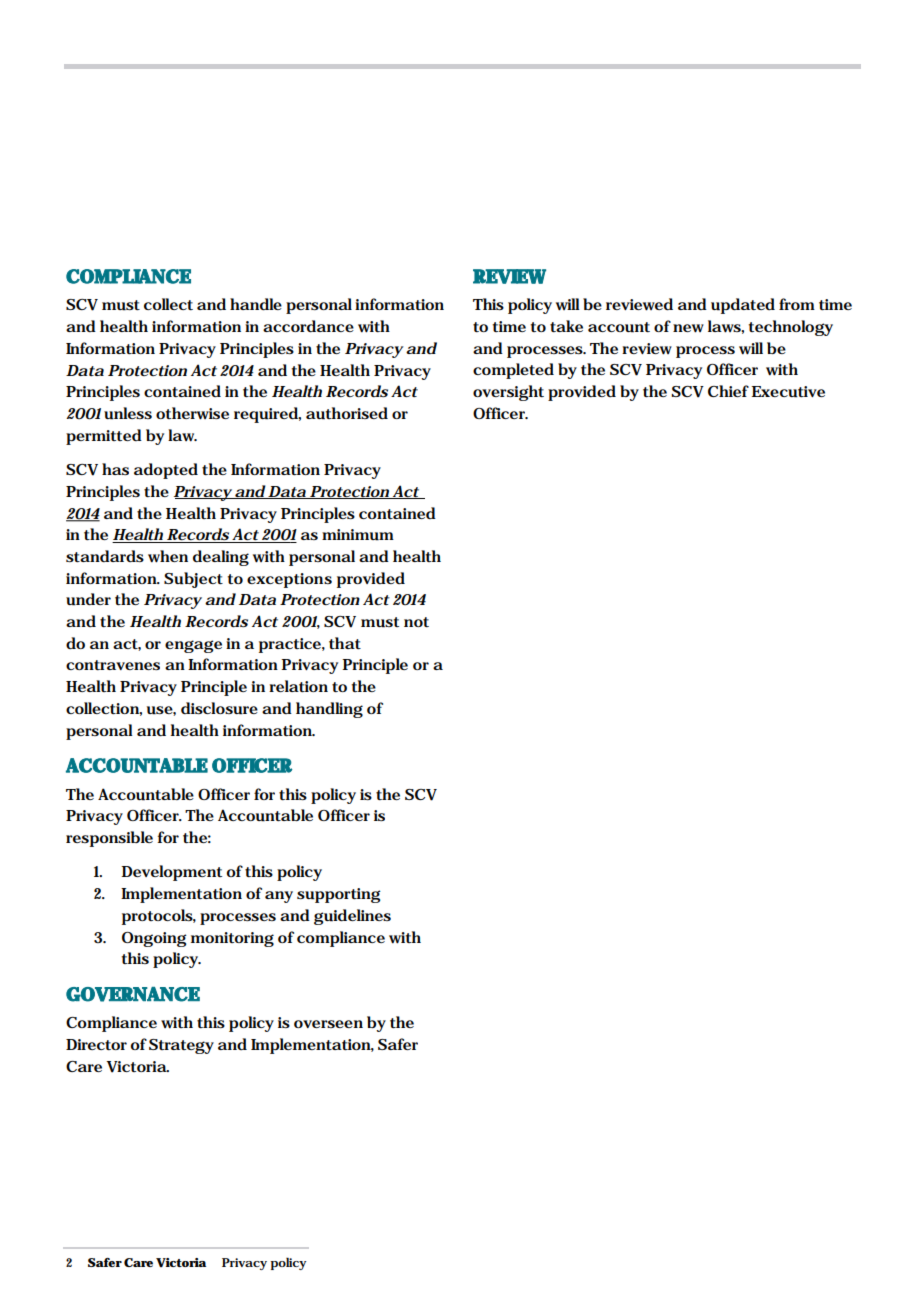 The height and width of the document is (1308, 924). I want to click on Chief, so click(728, 391).
